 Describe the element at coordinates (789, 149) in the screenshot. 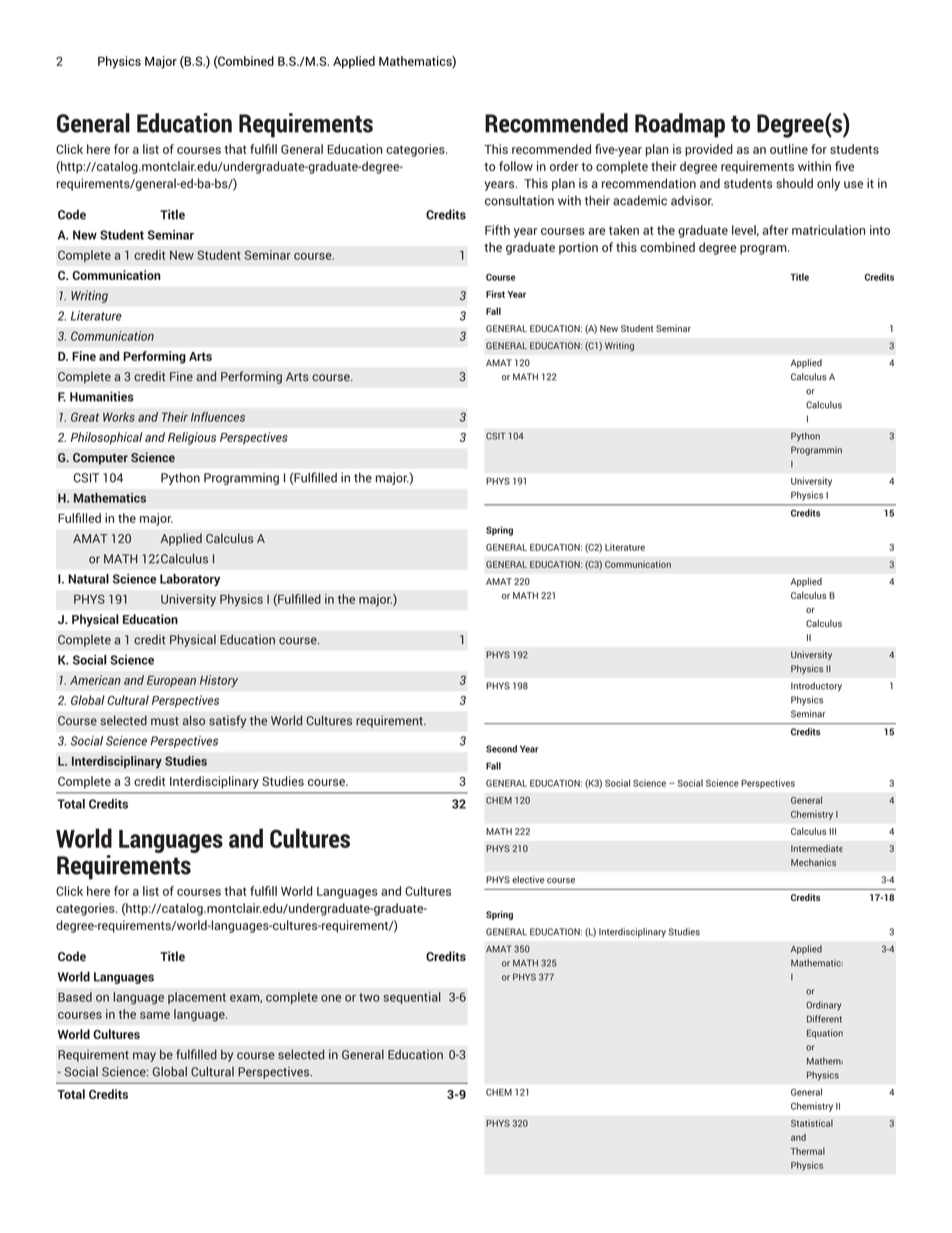

I see `outline` at that location.
